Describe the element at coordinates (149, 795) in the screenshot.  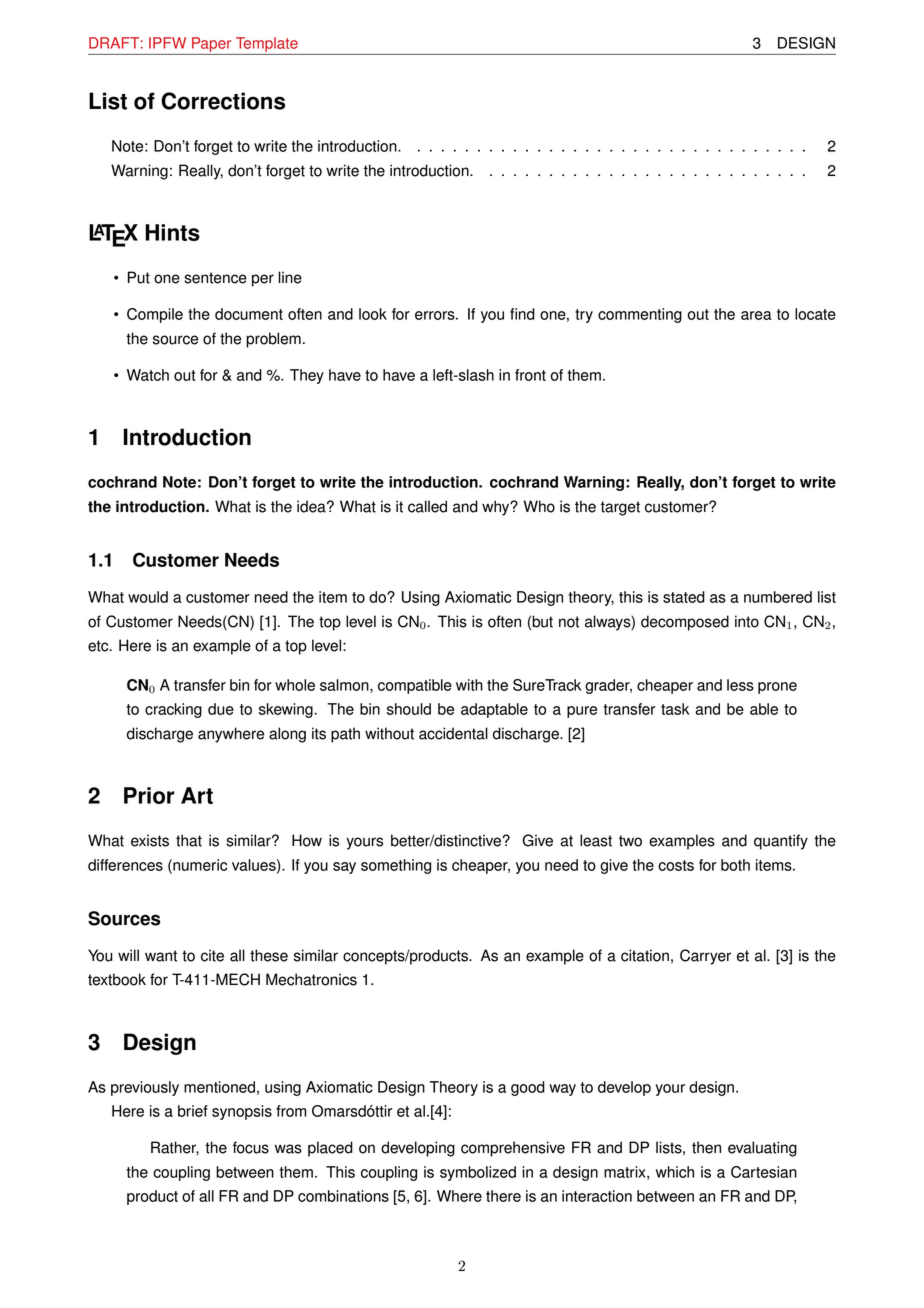
I see `Prior` at that location.
